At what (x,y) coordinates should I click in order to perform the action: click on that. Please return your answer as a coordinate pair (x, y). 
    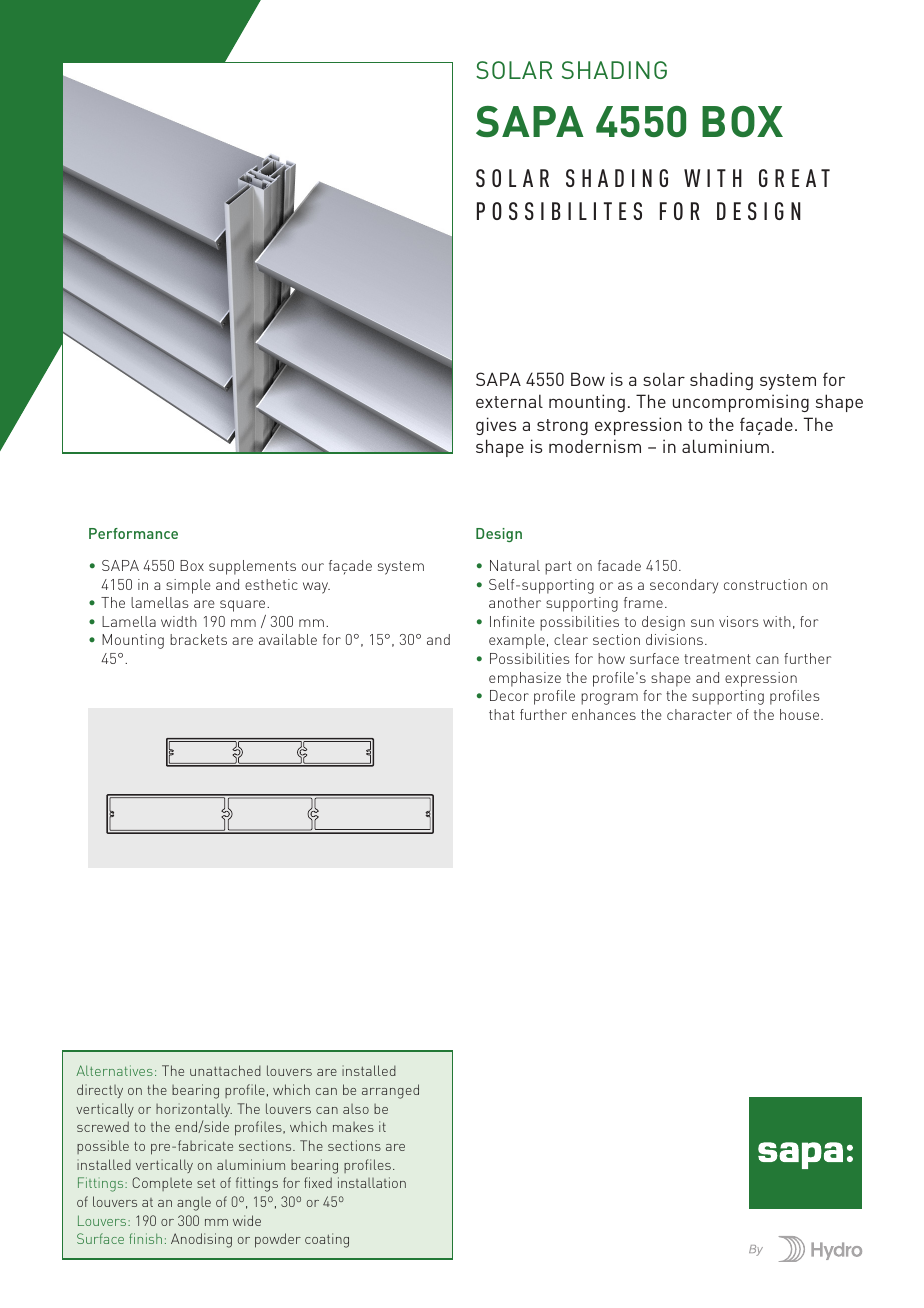
    Looking at the image, I should click on (502, 714).
